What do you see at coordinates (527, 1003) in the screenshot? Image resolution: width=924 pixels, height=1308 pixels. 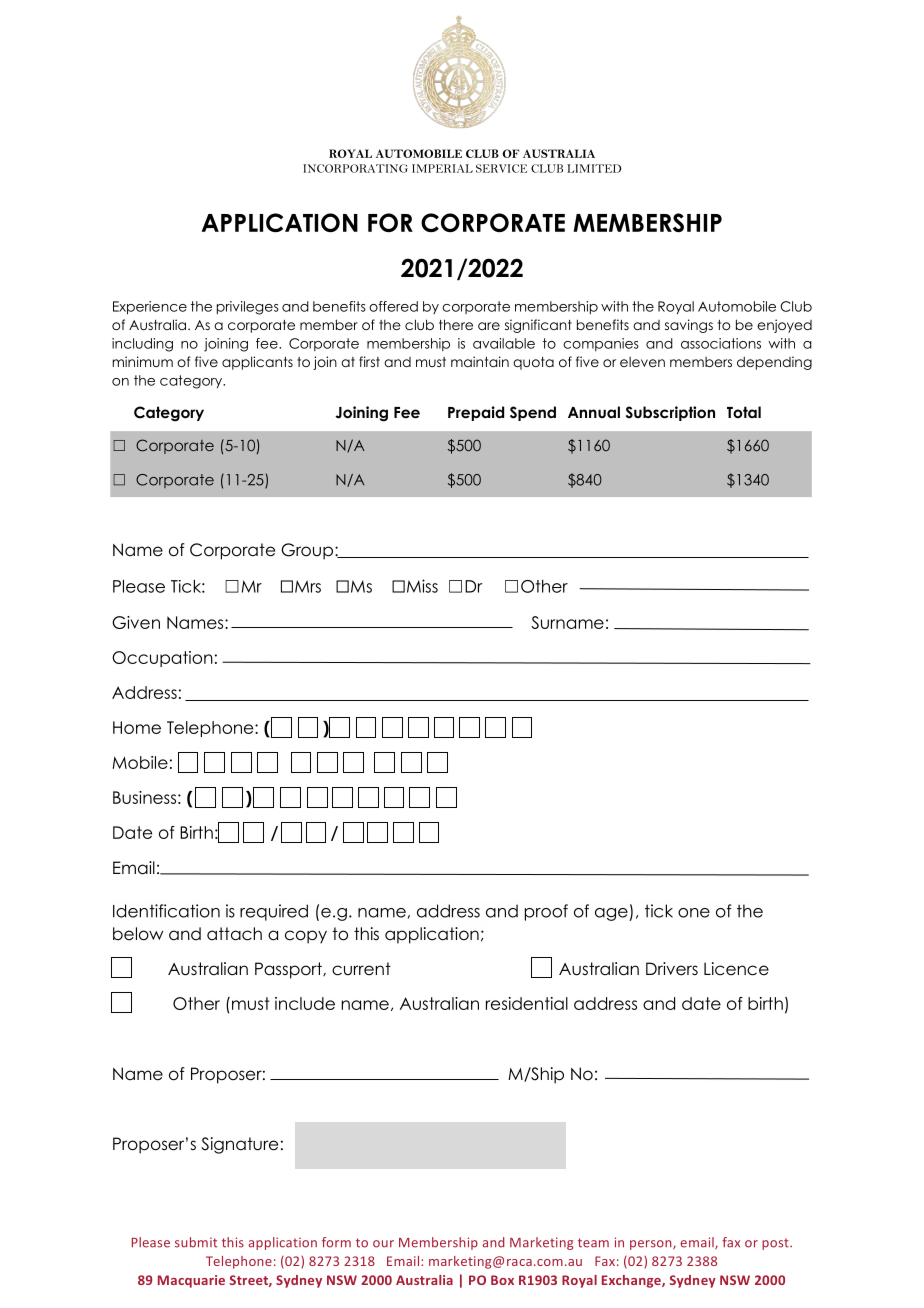 I see `residential` at bounding box center [527, 1003].
